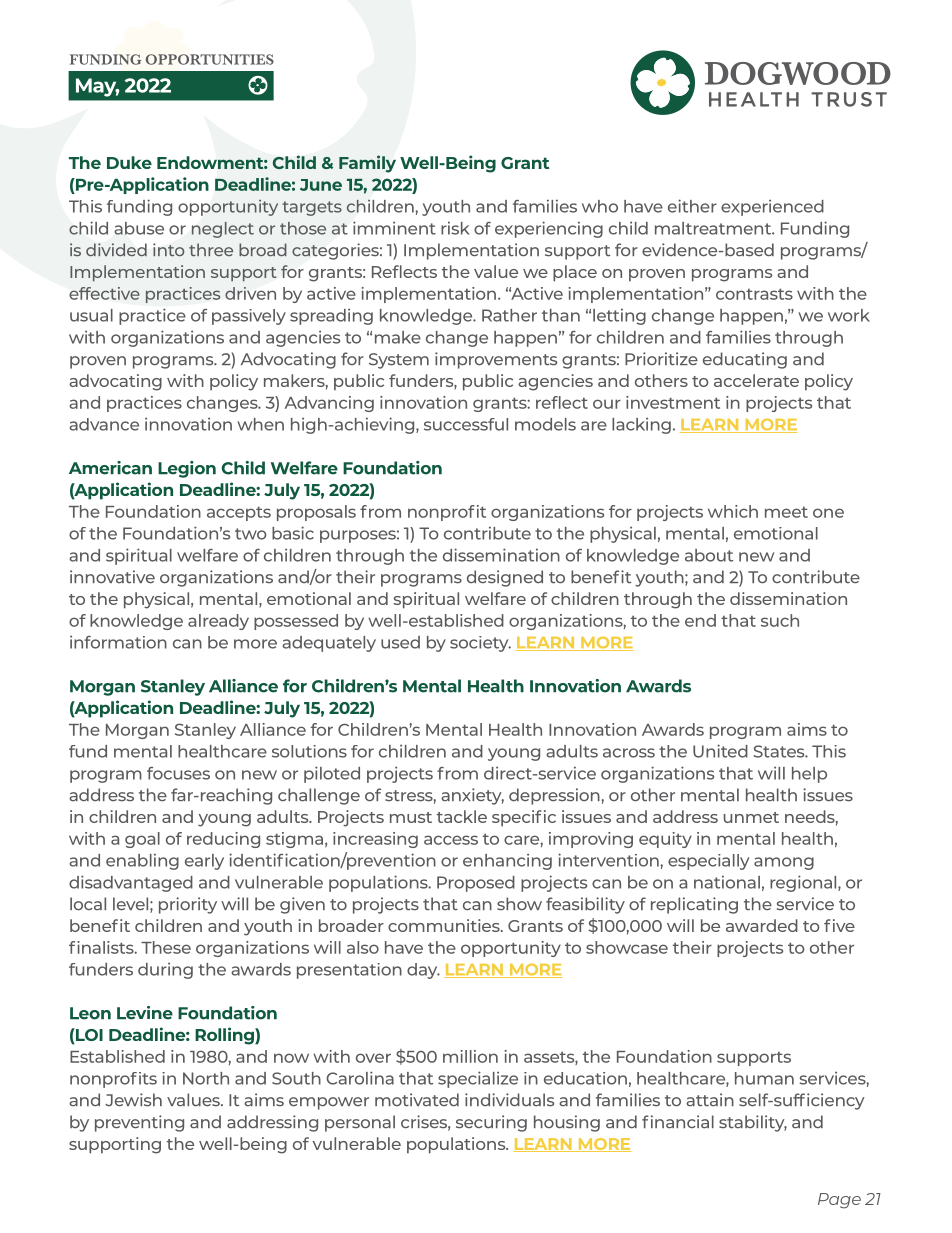  I want to click on focuses, so click(178, 773).
